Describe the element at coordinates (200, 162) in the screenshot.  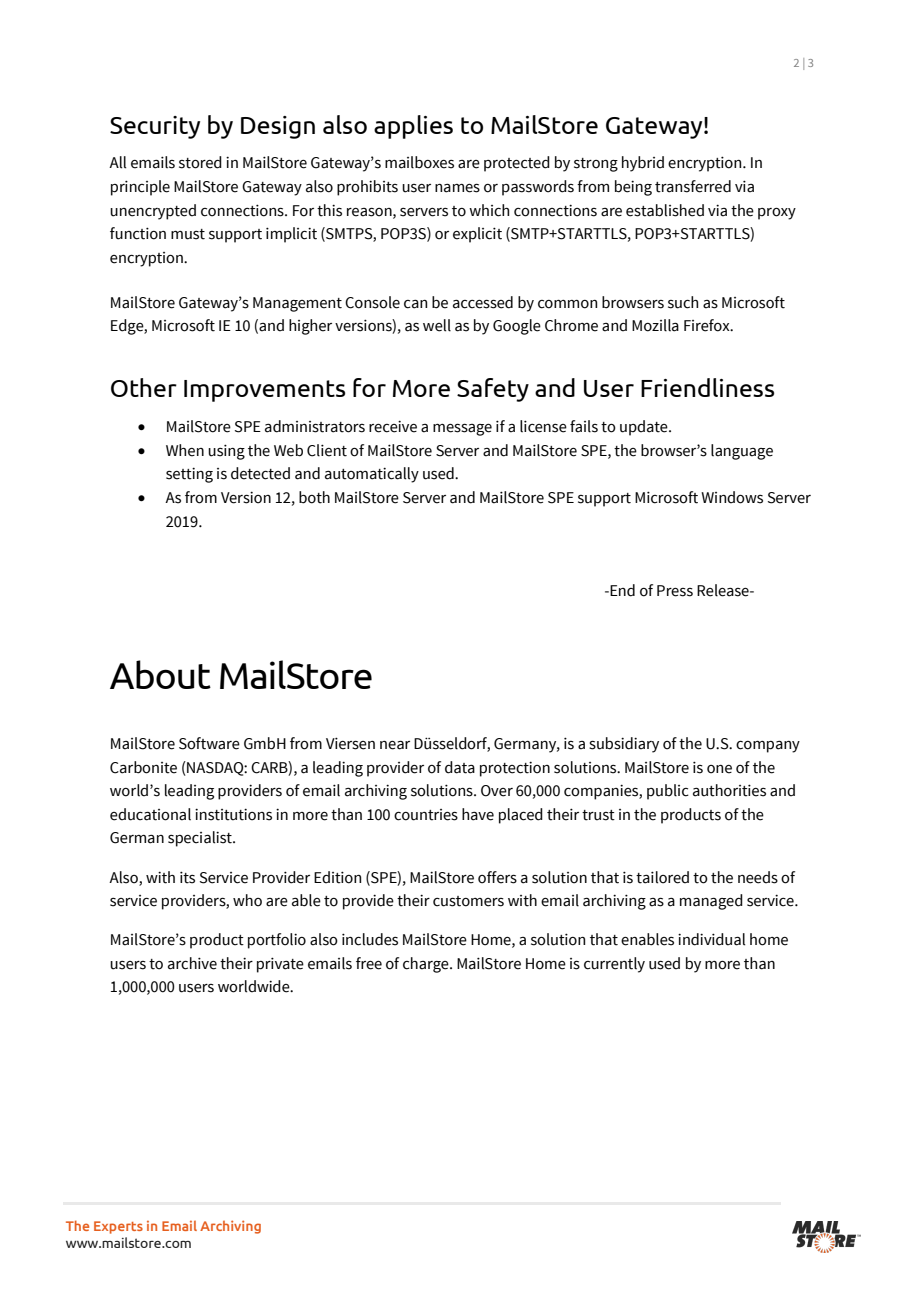
I see `stored` at that location.
